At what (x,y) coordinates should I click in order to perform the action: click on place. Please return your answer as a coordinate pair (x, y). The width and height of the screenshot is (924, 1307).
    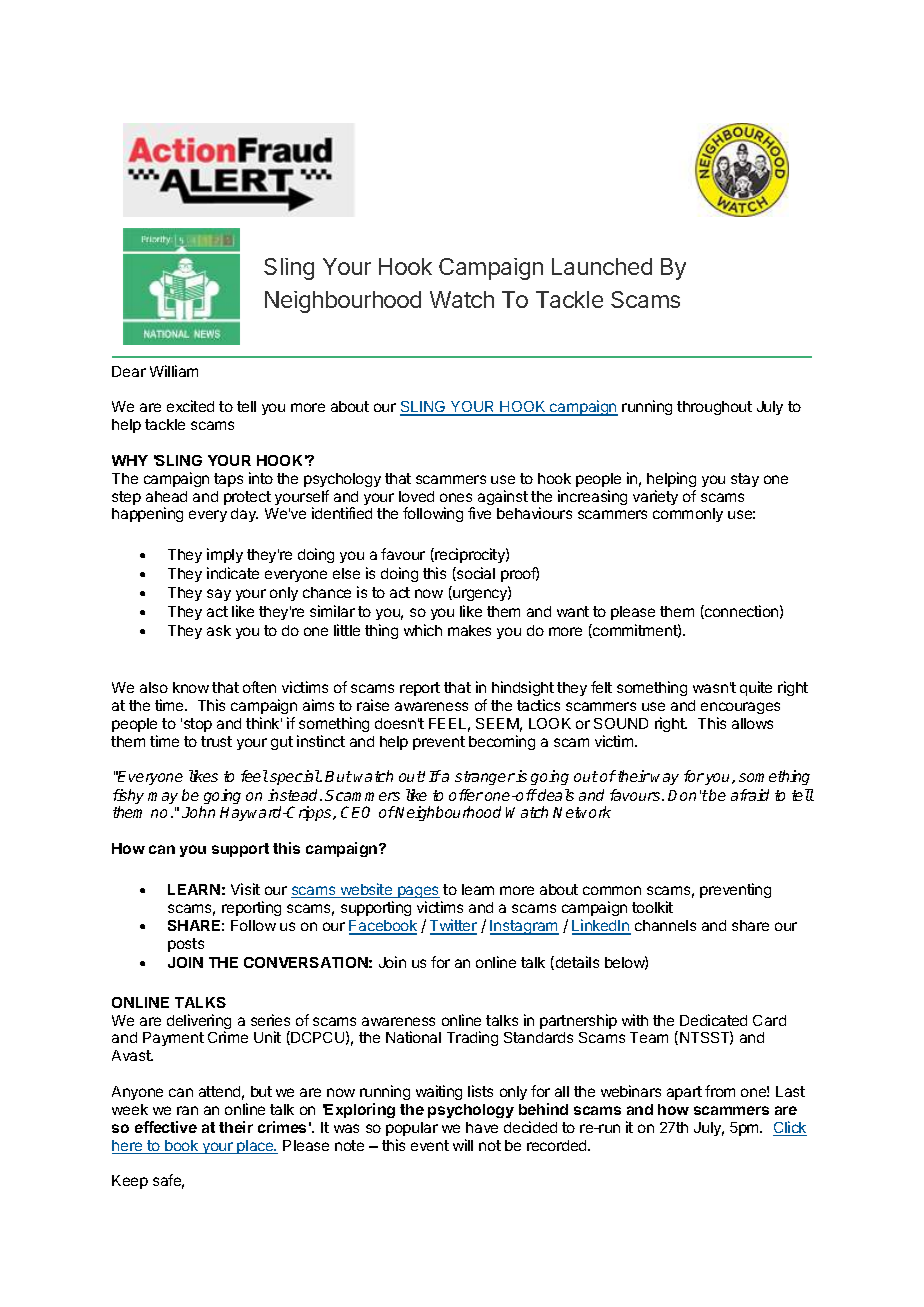
    Looking at the image, I should click on (255, 1147).
